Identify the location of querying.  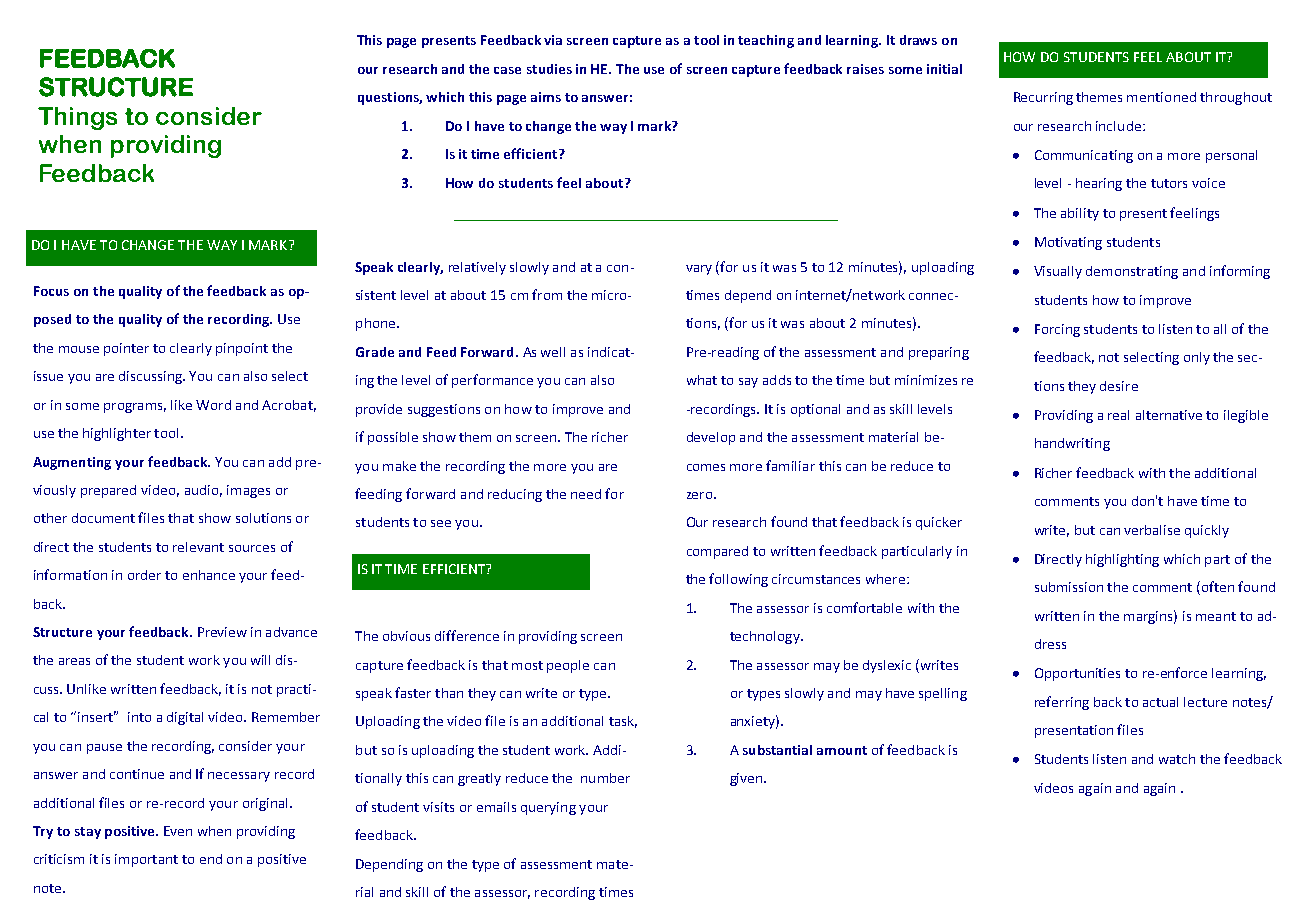
(548, 808).
